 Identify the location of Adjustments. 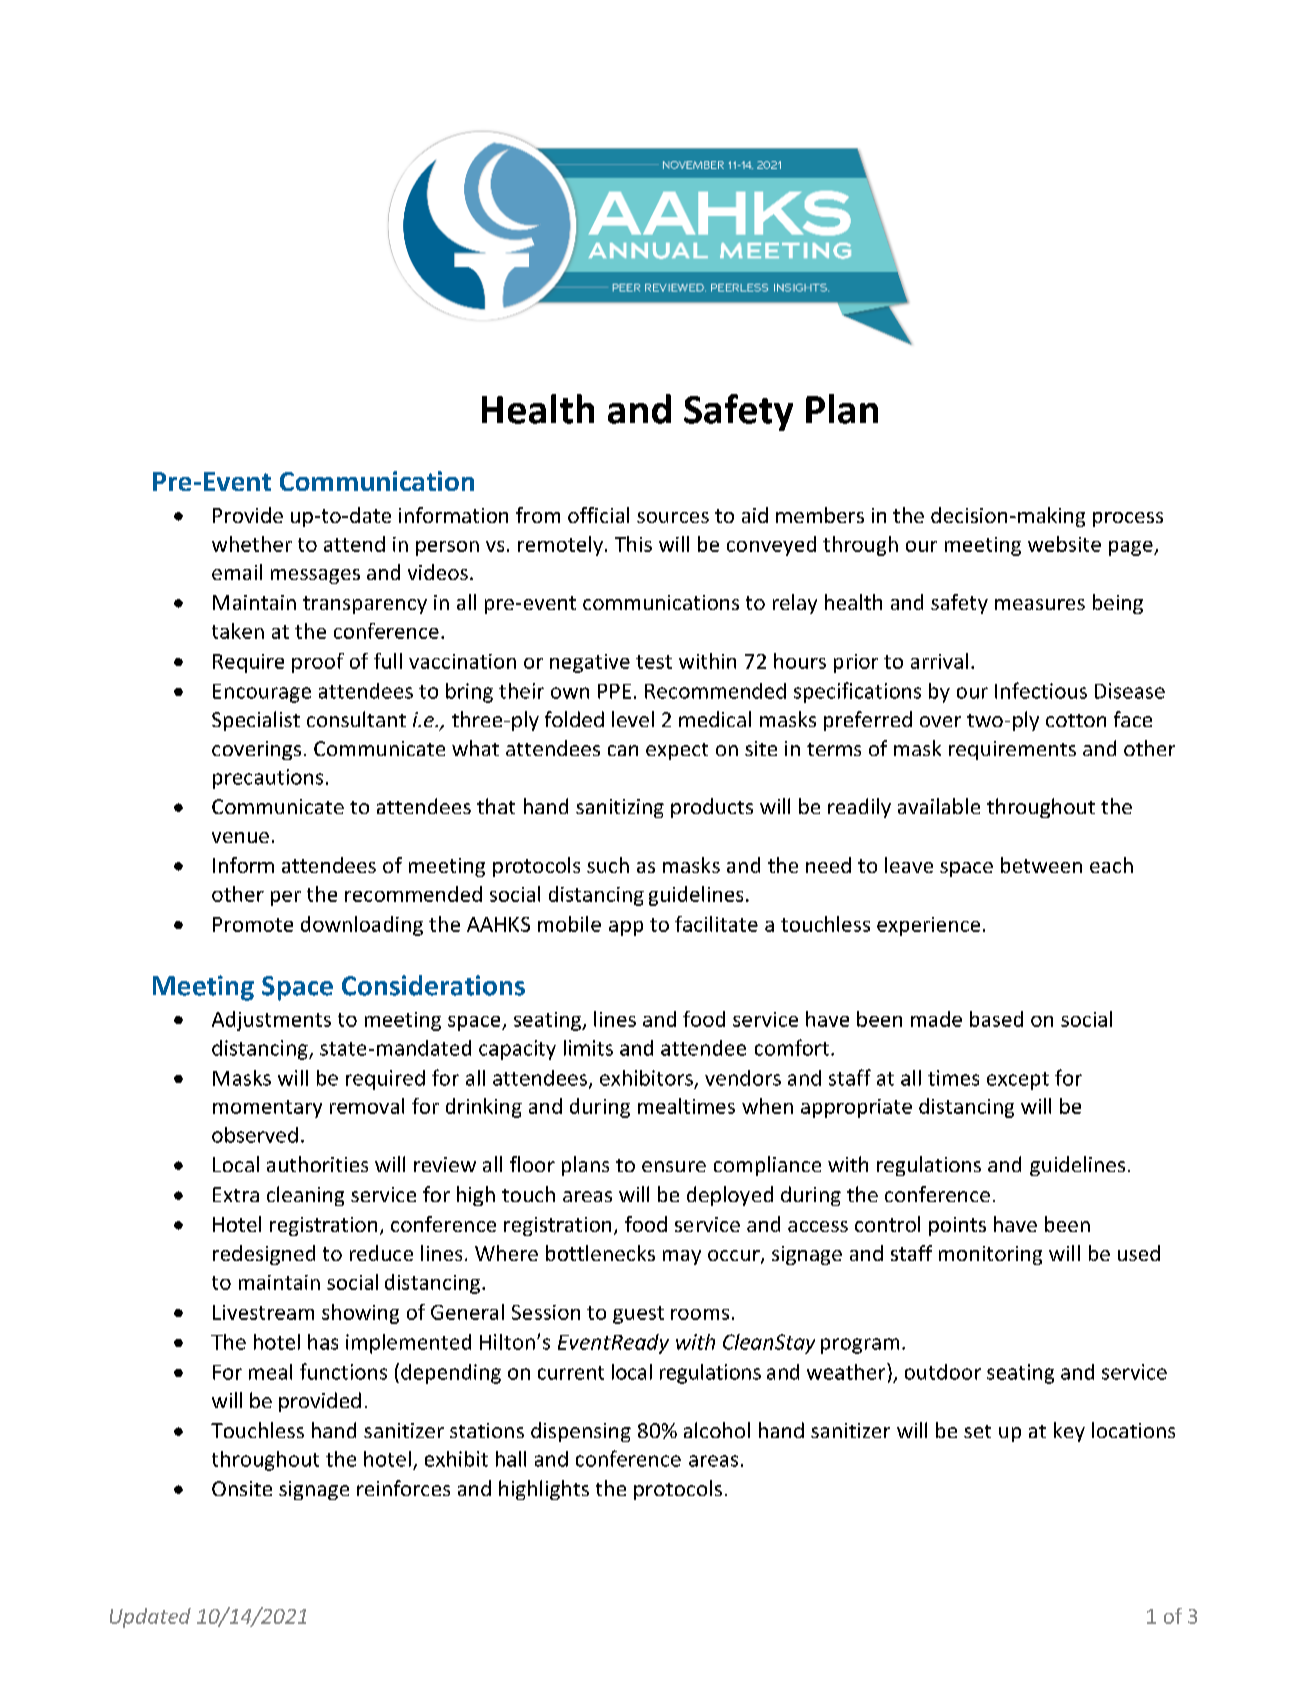
(271, 1021).
